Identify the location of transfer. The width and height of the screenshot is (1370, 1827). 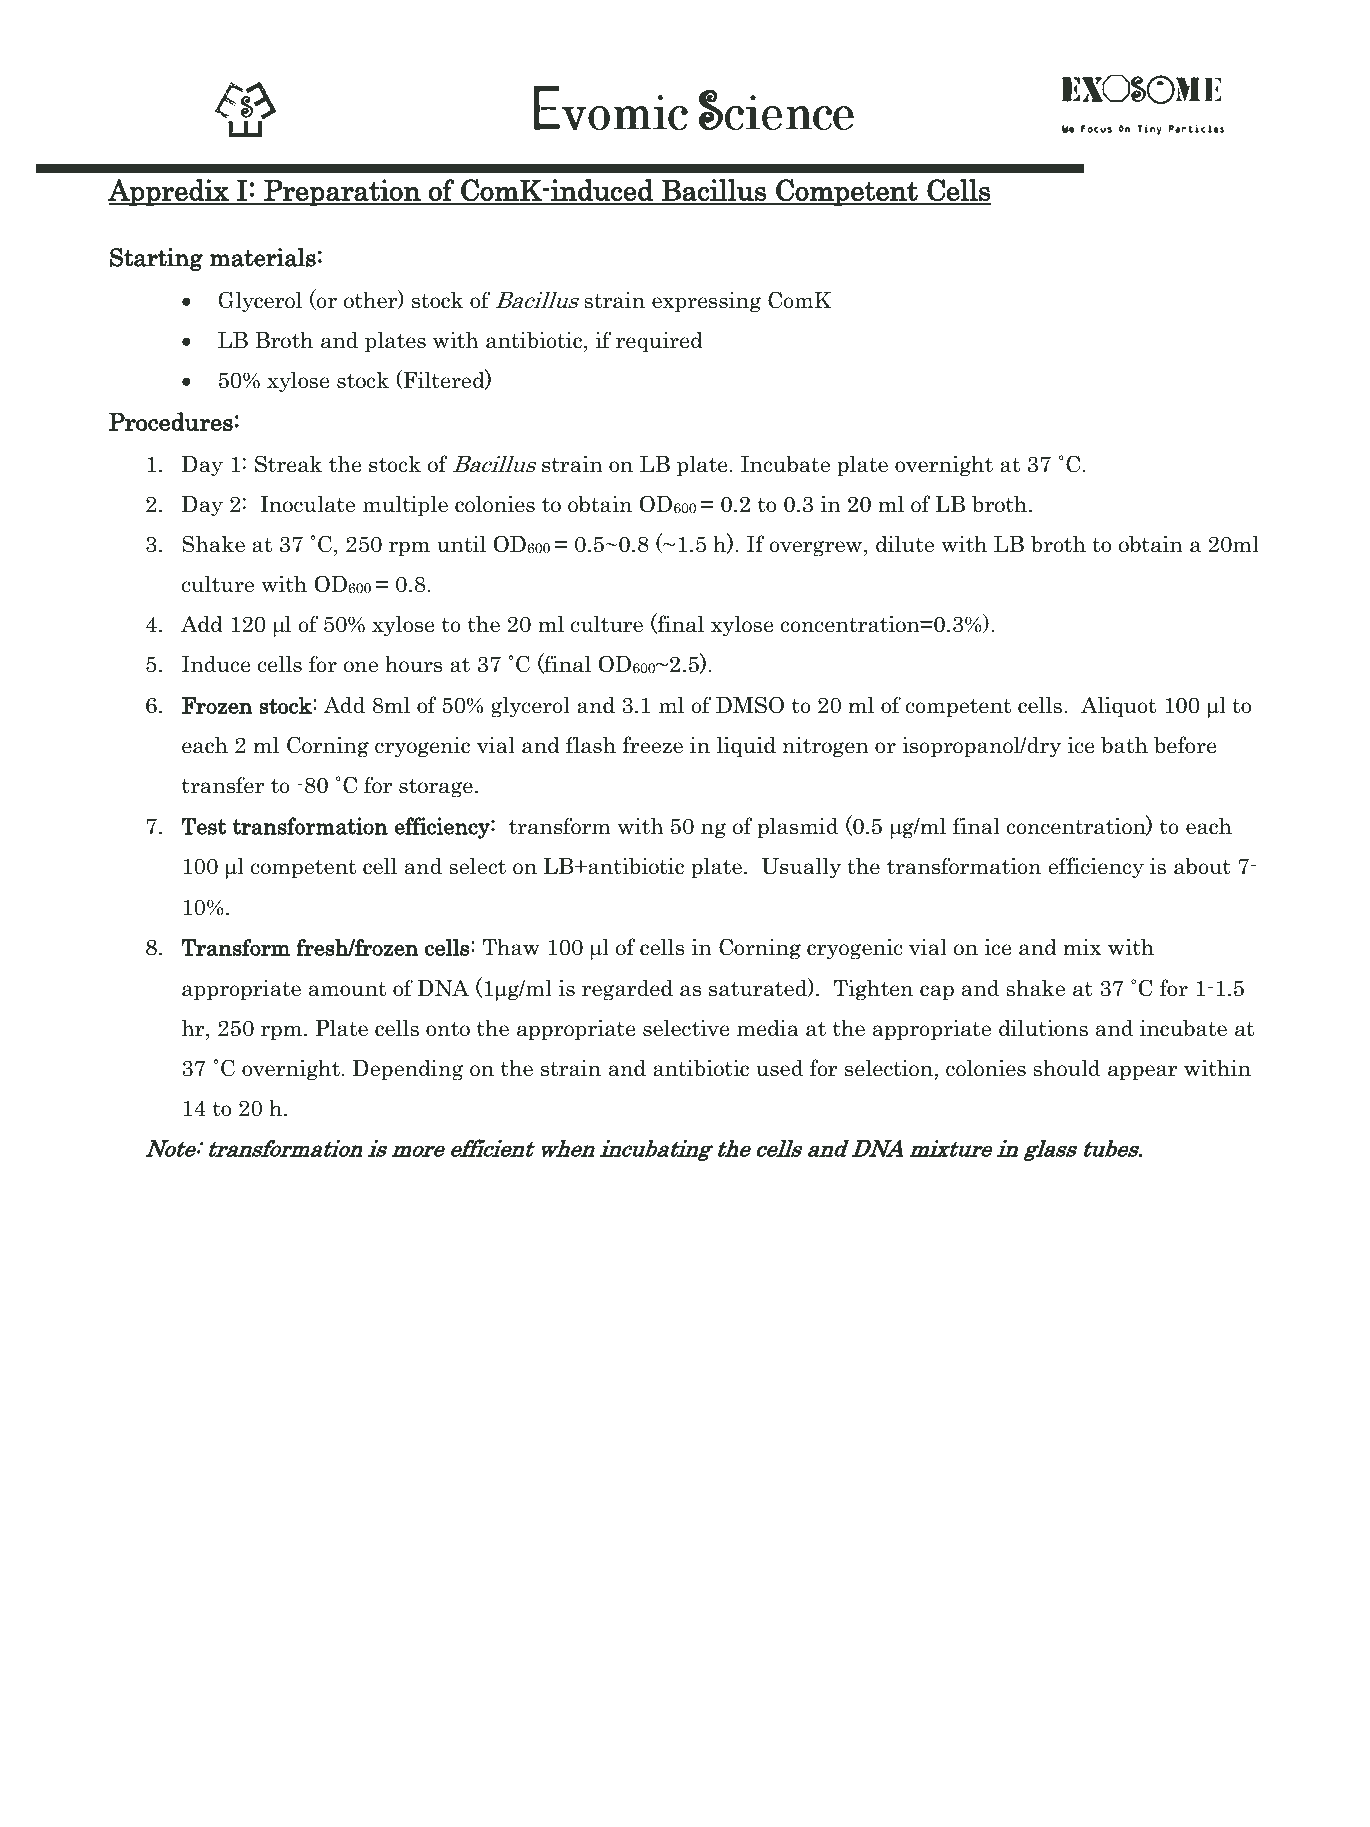
(223, 785).
